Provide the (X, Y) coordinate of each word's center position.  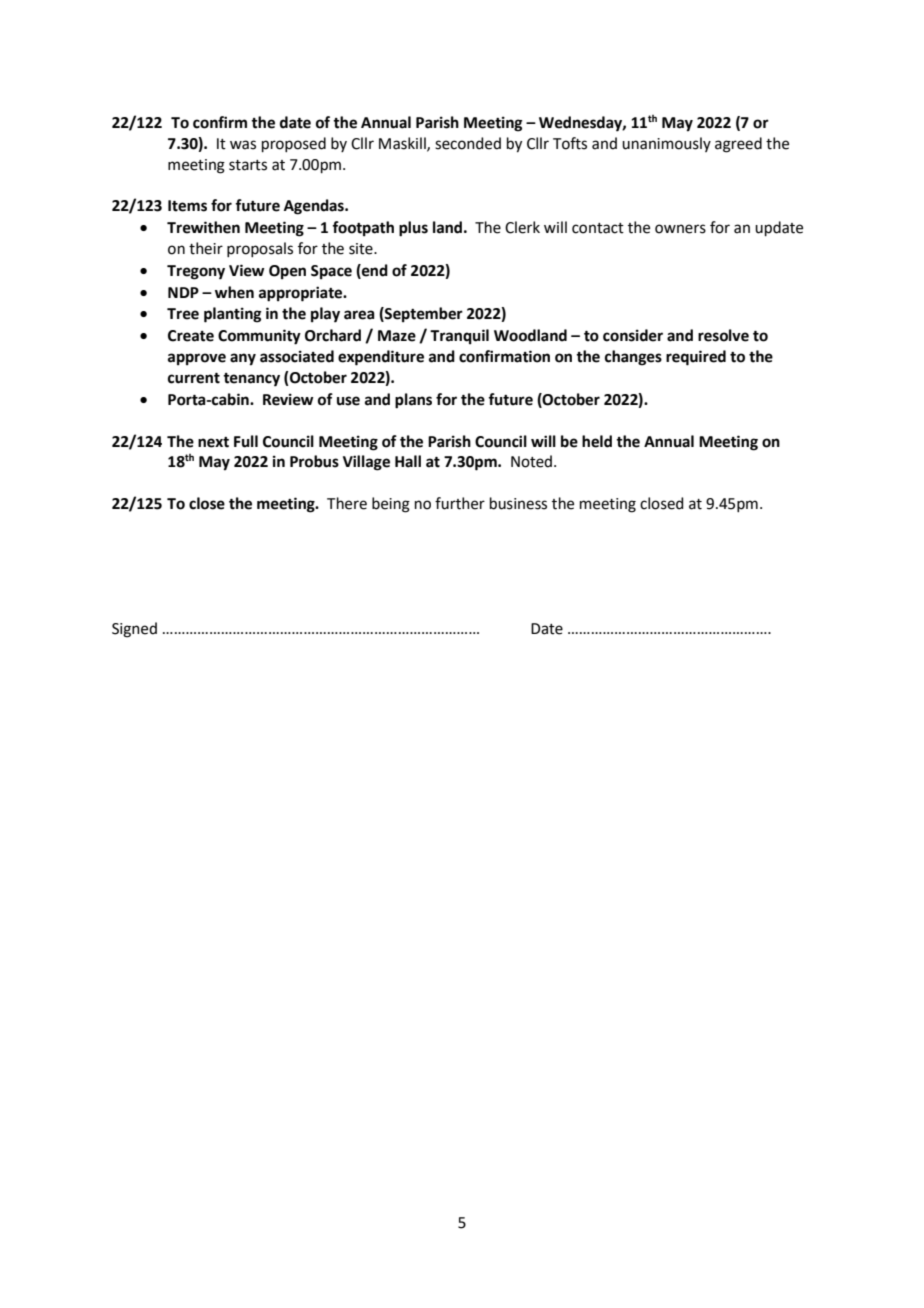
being (391, 505)
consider (633, 335)
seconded (468, 143)
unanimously (666, 144)
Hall (408, 461)
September (423, 315)
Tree (183, 314)
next (213, 442)
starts (248, 165)
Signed (134, 630)
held (597, 441)
